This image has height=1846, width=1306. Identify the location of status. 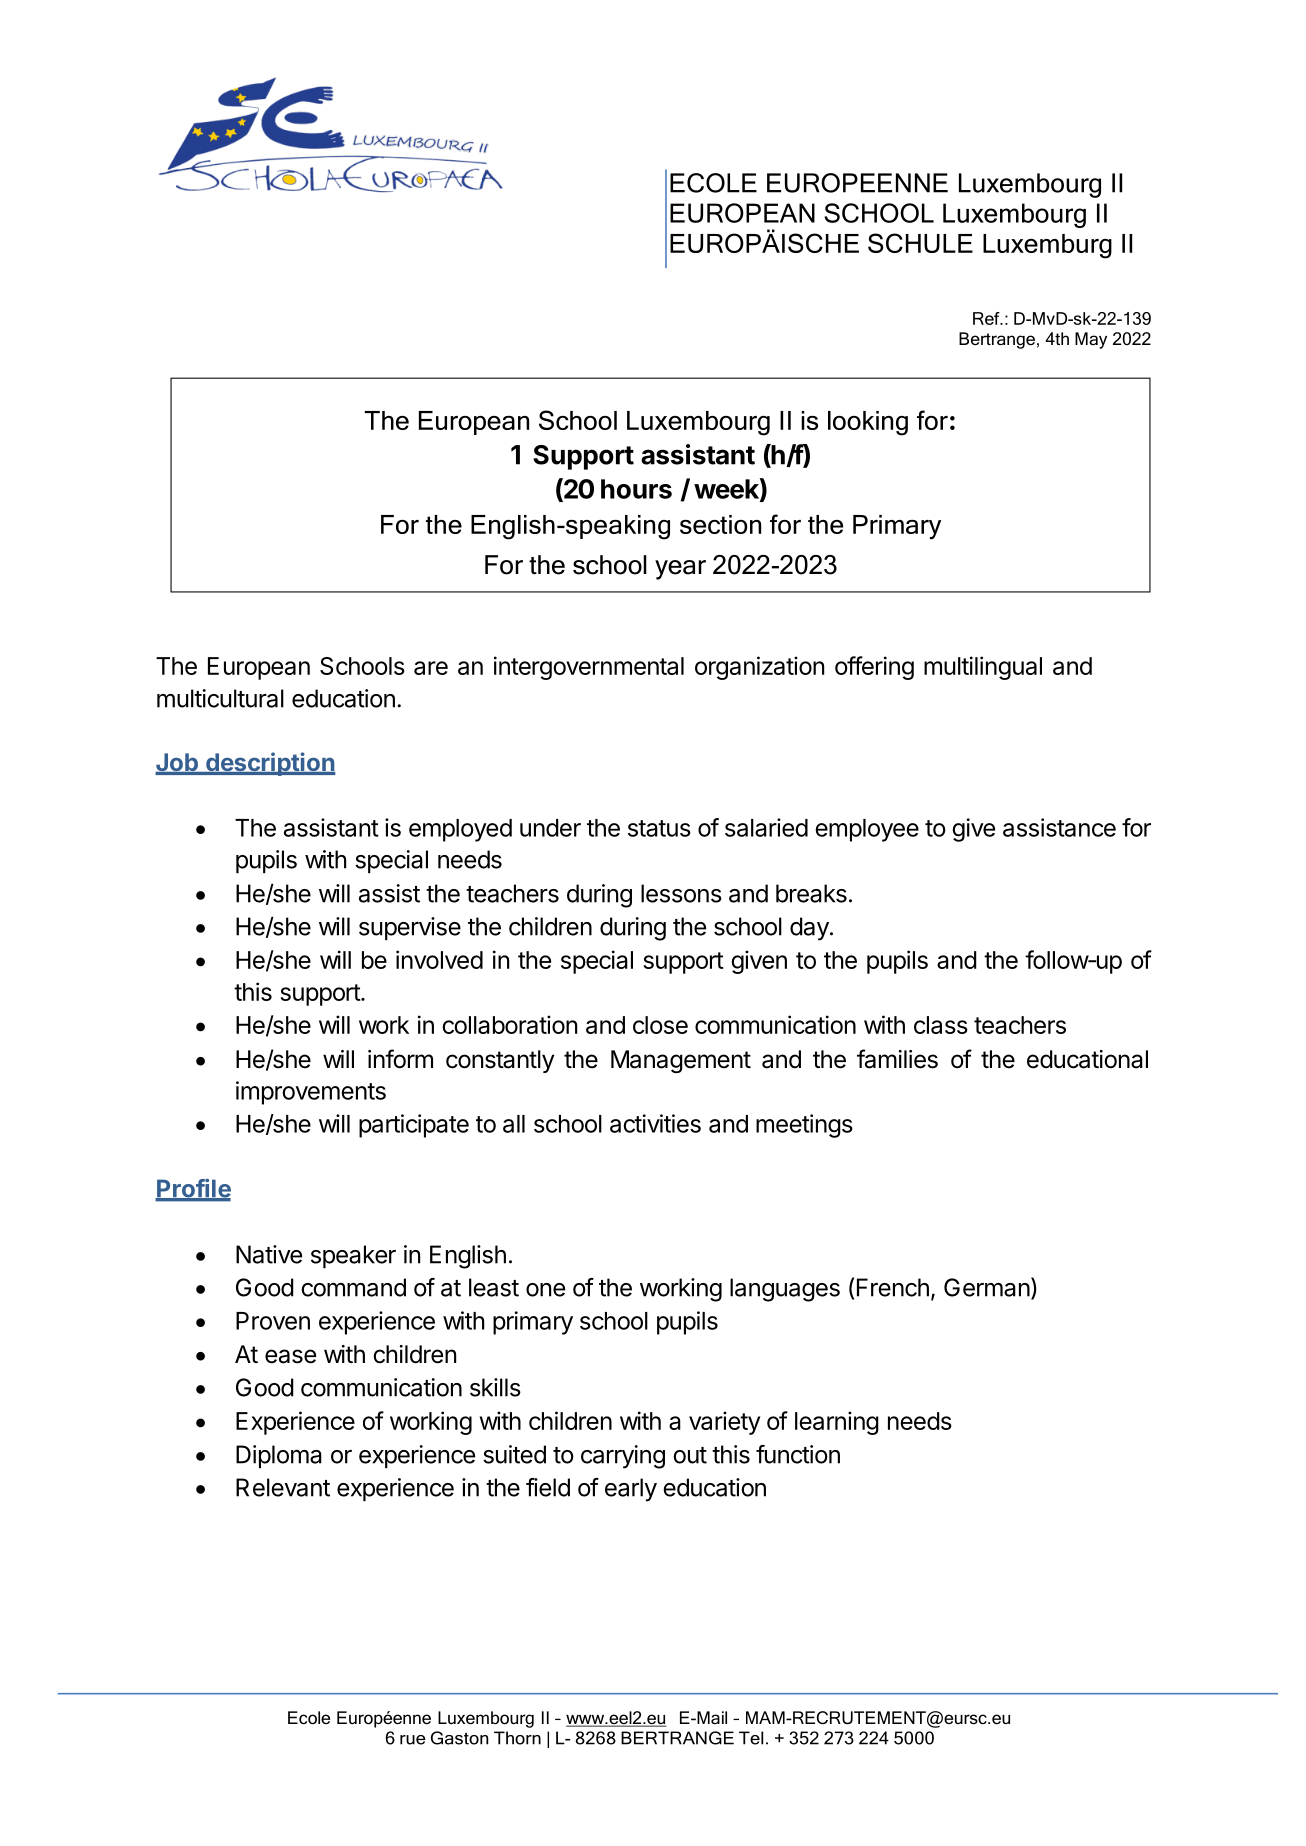
(659, 828).
